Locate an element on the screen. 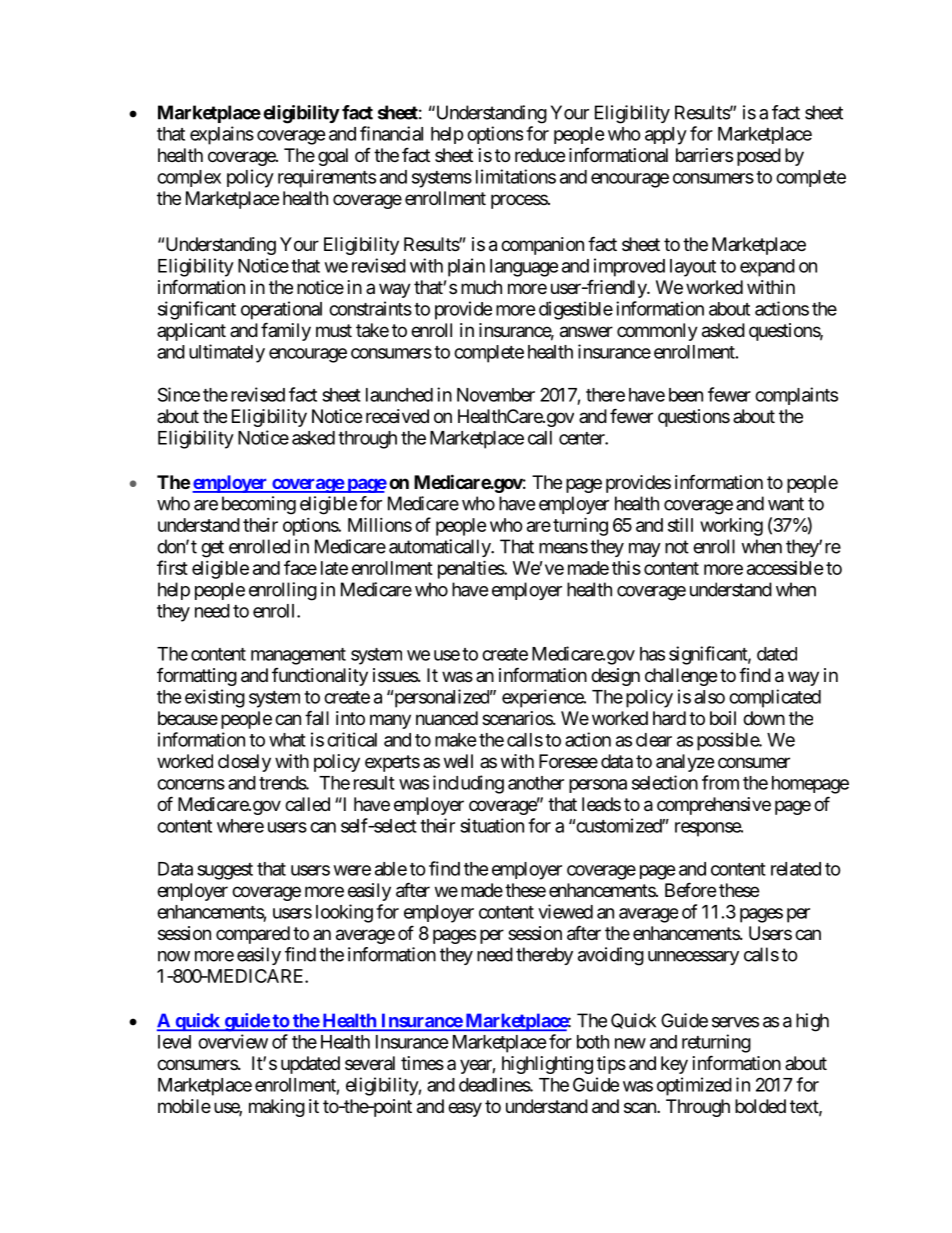 The height and width of the screenshot is (1233, 952). been is located at coordinates (686, 395).
